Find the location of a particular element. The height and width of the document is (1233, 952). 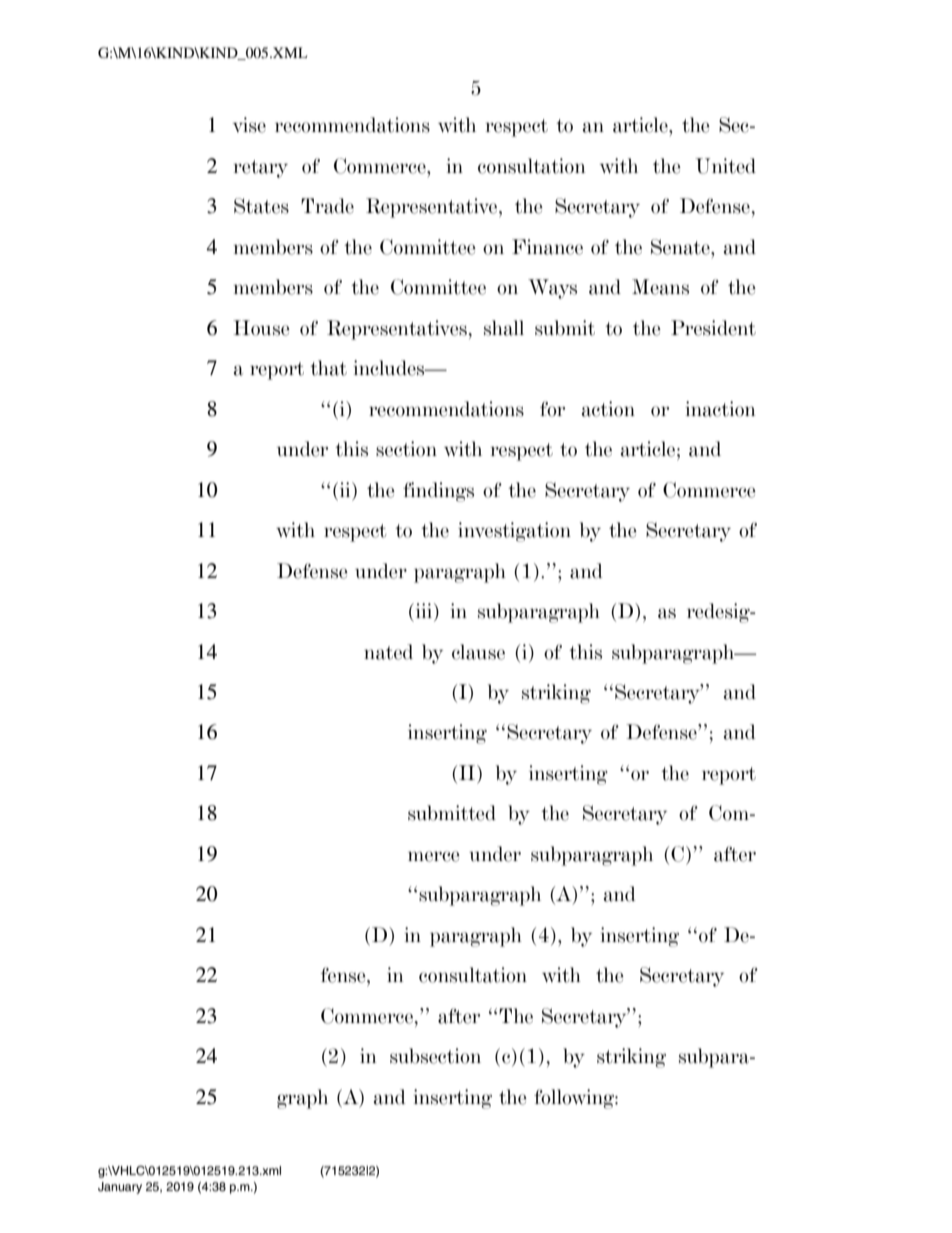

Trade is located at coordinates (327, 206).
